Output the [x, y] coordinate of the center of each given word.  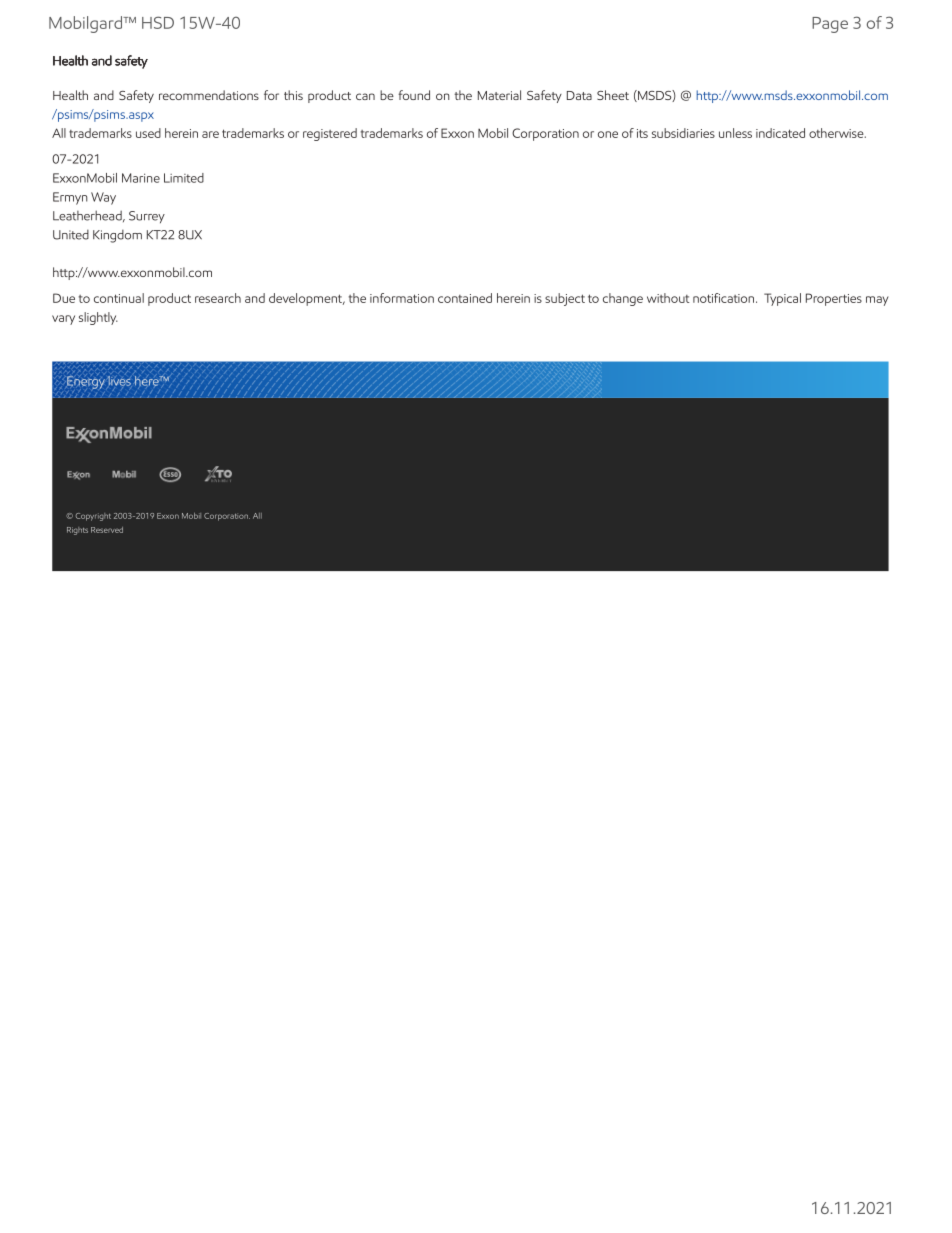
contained [465, 298]
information [402, 298]
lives [119, 382]
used [148, 133]
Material [499, 95]
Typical [782, 299]
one [608, 134]
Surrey [147, 217]
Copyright [93, 517]
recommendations [209, 95]
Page [830, 25]
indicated [780, 133]
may [877, 301]
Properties [834, 299]
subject [565, 299]
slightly [98, 318]
